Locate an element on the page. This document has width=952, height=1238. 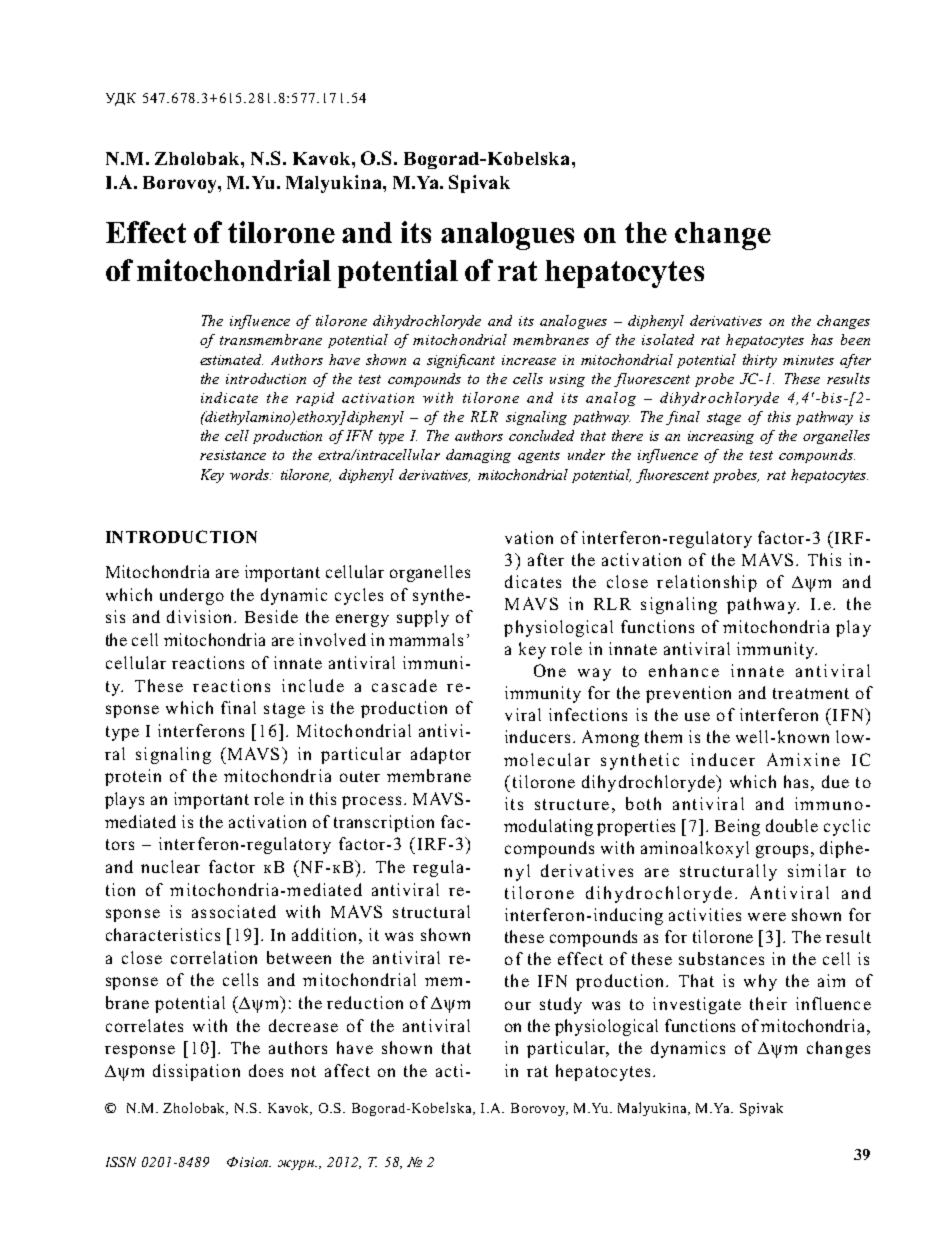
estimated is located at coordinates (231, 359).
